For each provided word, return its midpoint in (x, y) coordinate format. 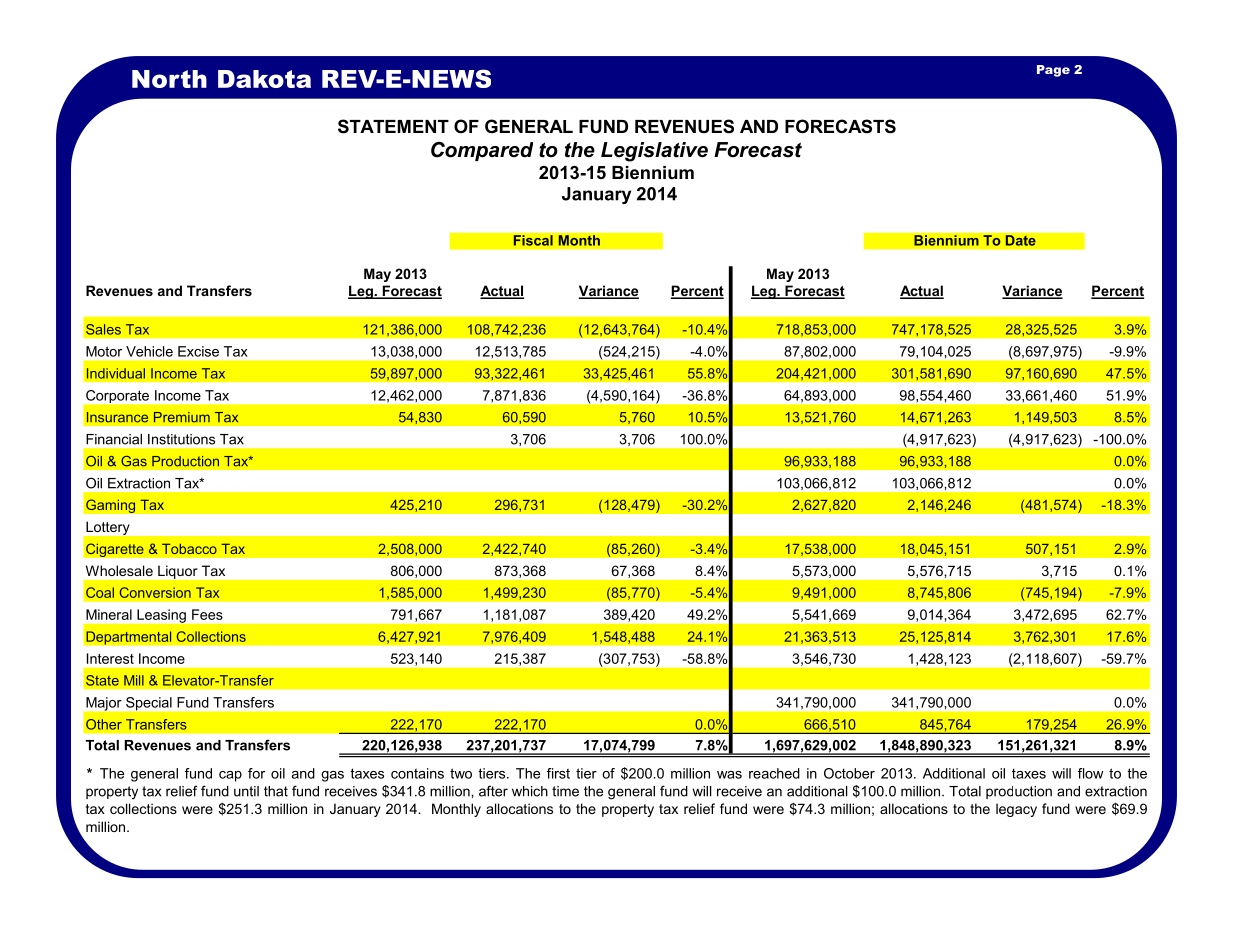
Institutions (181, 439)
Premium (182, 417)
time (565, 791)
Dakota (264, 79)
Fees (207, 614)
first (558, 773)
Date (1020, 240)
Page (1053, 71)
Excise (198, 351)
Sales (103, 329)
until (246, 791)
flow (1090, 773)
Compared (482, 151)
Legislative (654, 152)
